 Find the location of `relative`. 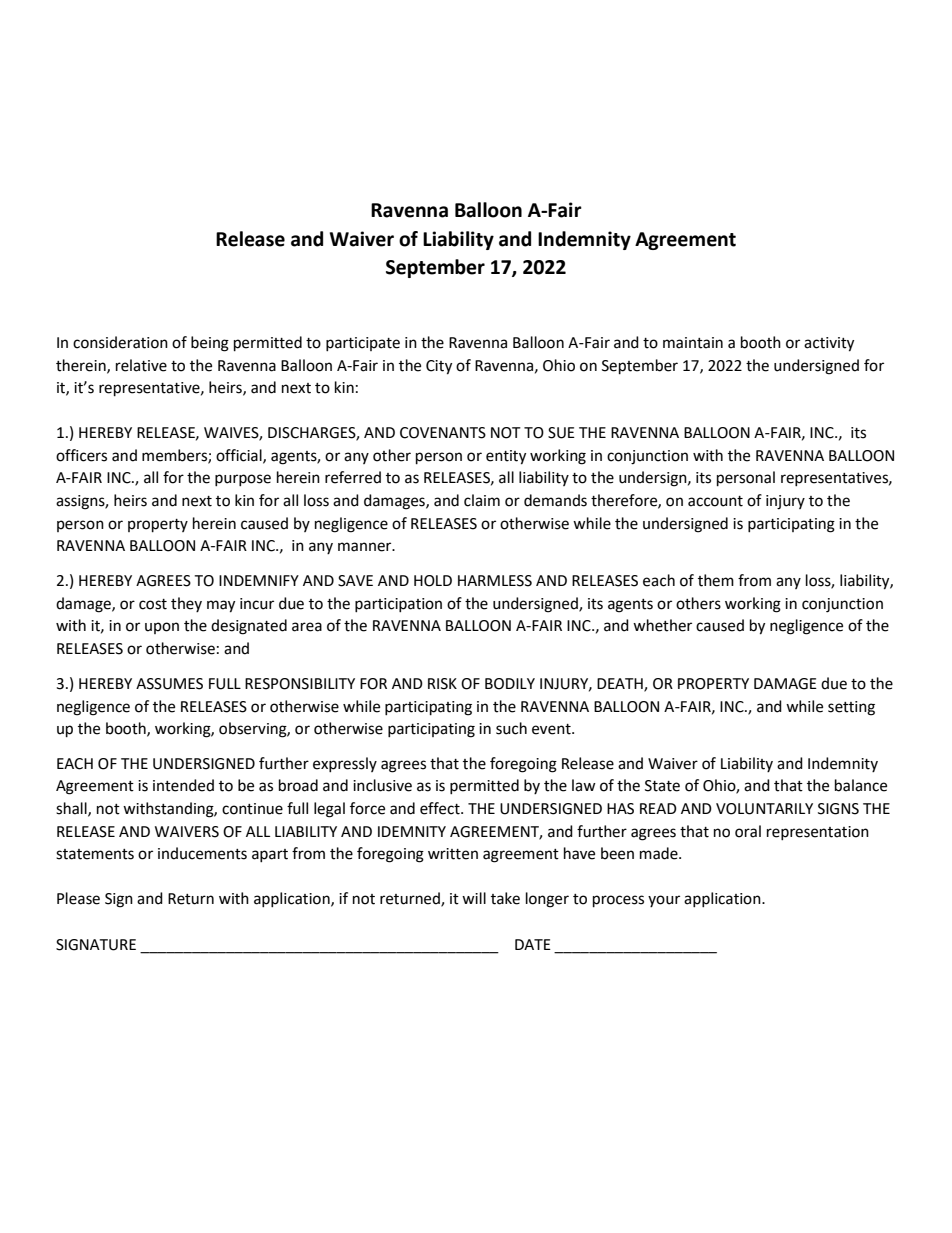

relative is located at coordinates (141, 365).
